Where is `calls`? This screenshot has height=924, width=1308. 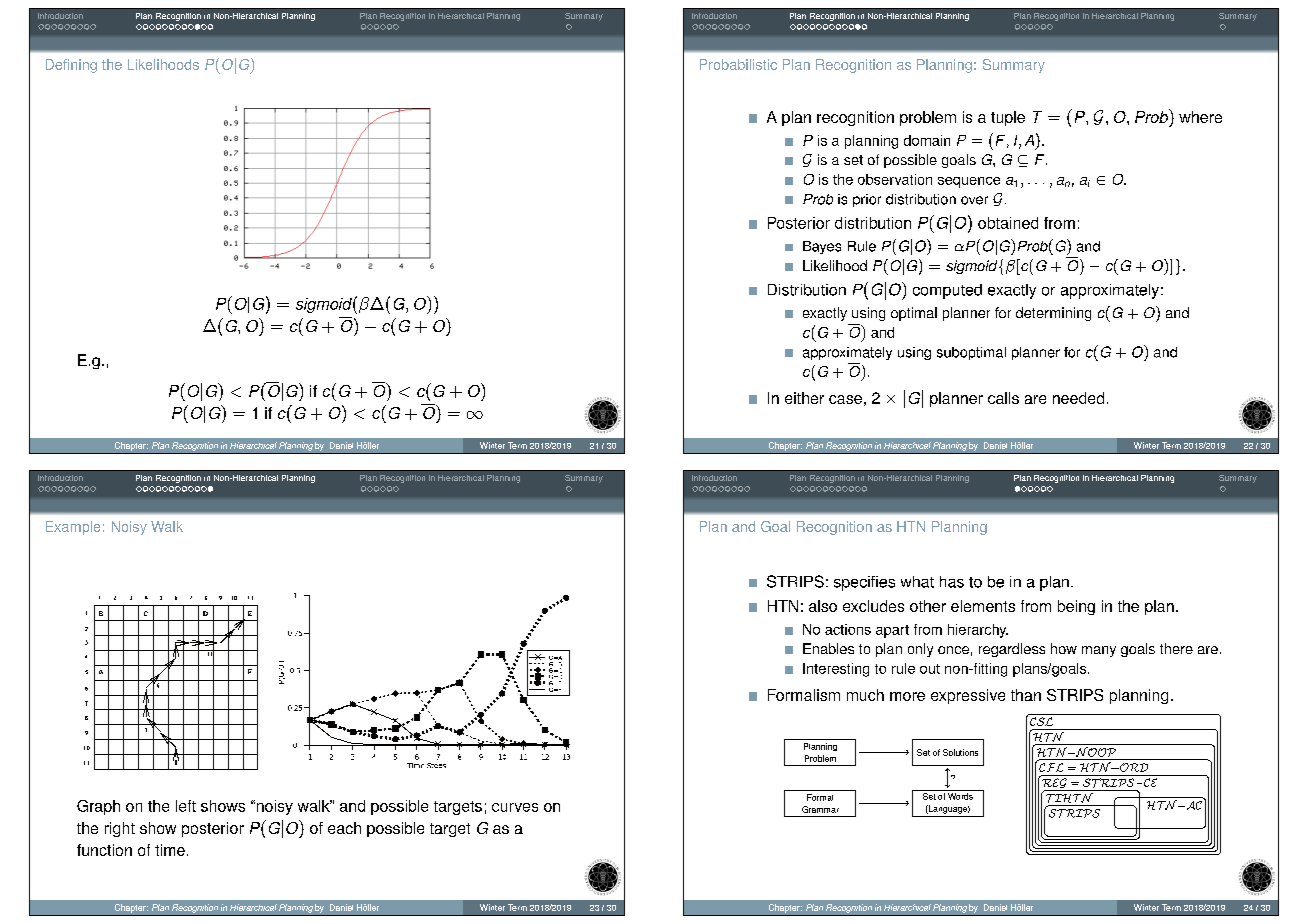
calls is located at coordinates (1003, 398).
